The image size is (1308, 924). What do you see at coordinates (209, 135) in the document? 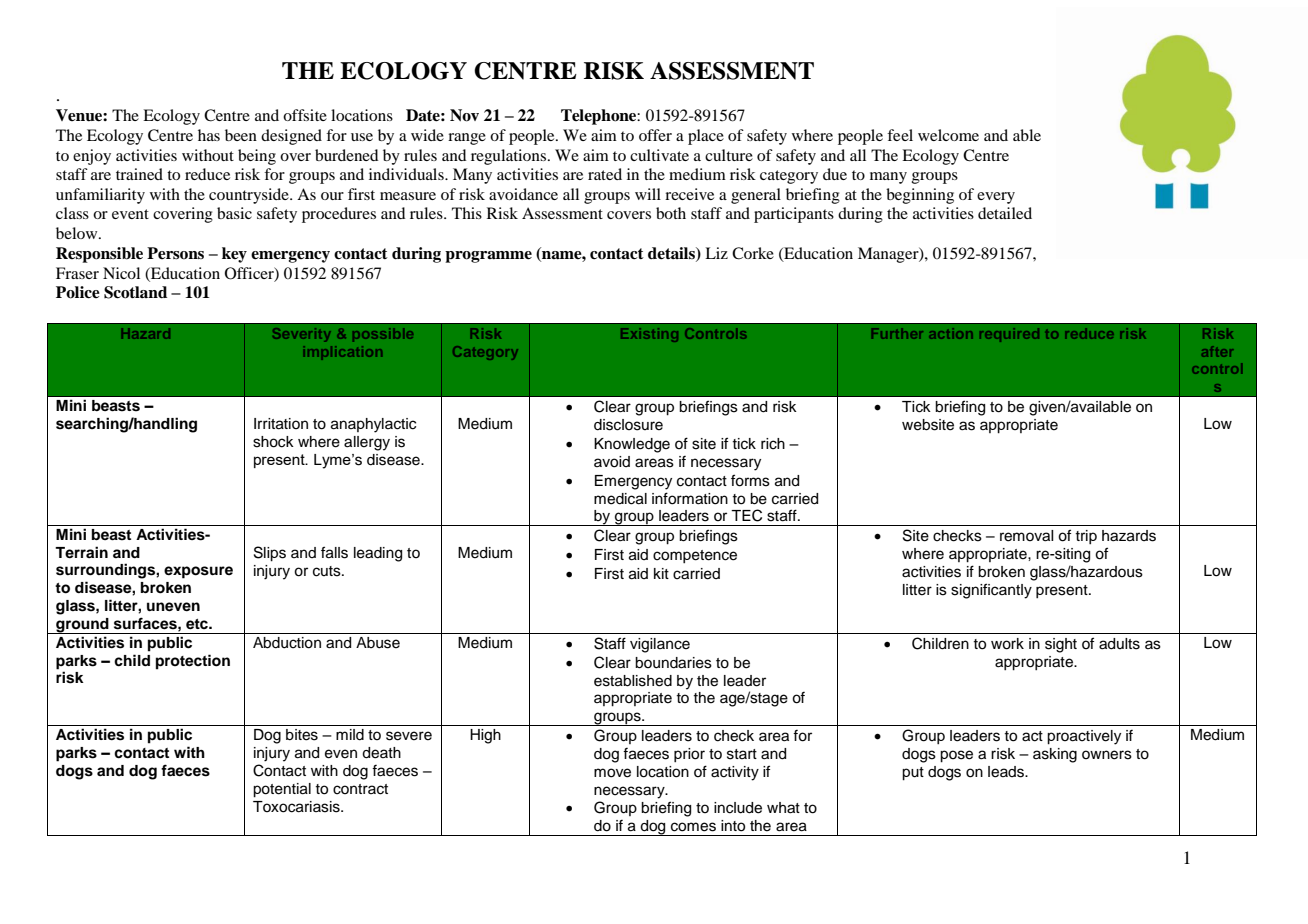
I see `has` at bounding box center [209, 135].
